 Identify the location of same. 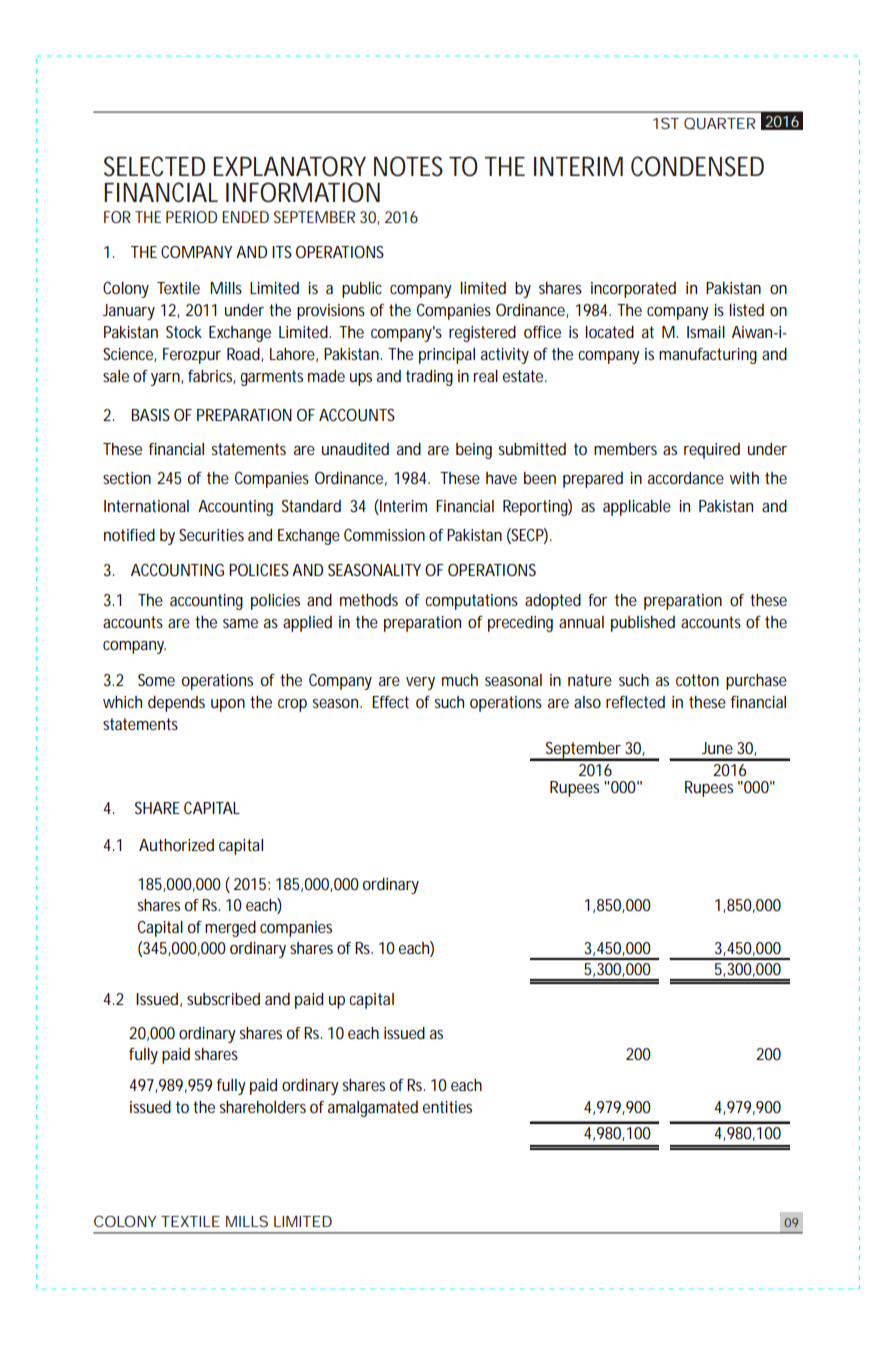
(240, 623).
